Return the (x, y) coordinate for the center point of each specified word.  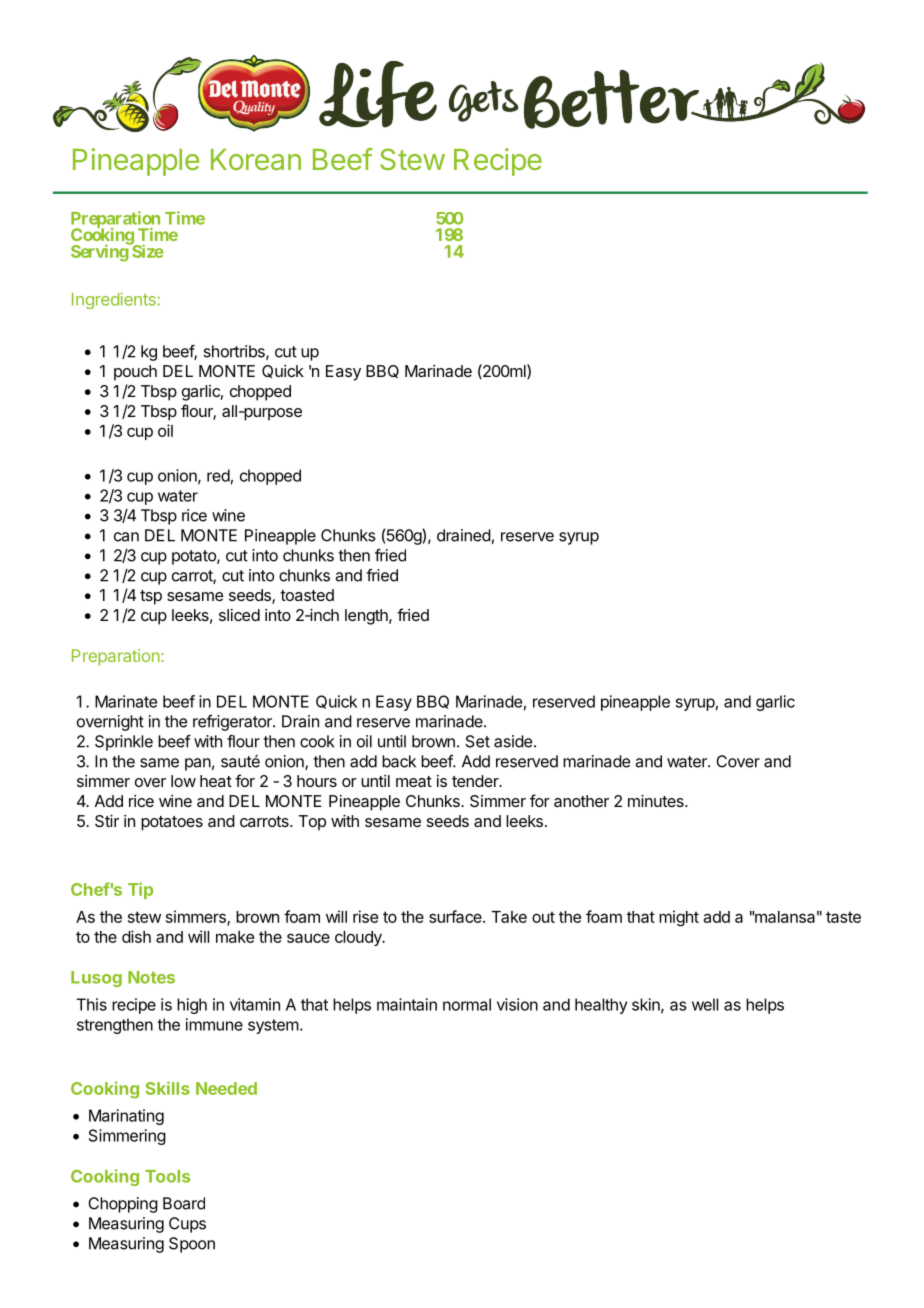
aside (513, 741)
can (126, 537)
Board (184, 1203)
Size (147, 250)
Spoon (192, 1245)
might (679, 918)
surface (456, 916)
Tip (140, 890)
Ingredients (114, 300)
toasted (307, 595)
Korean (256, 159)
